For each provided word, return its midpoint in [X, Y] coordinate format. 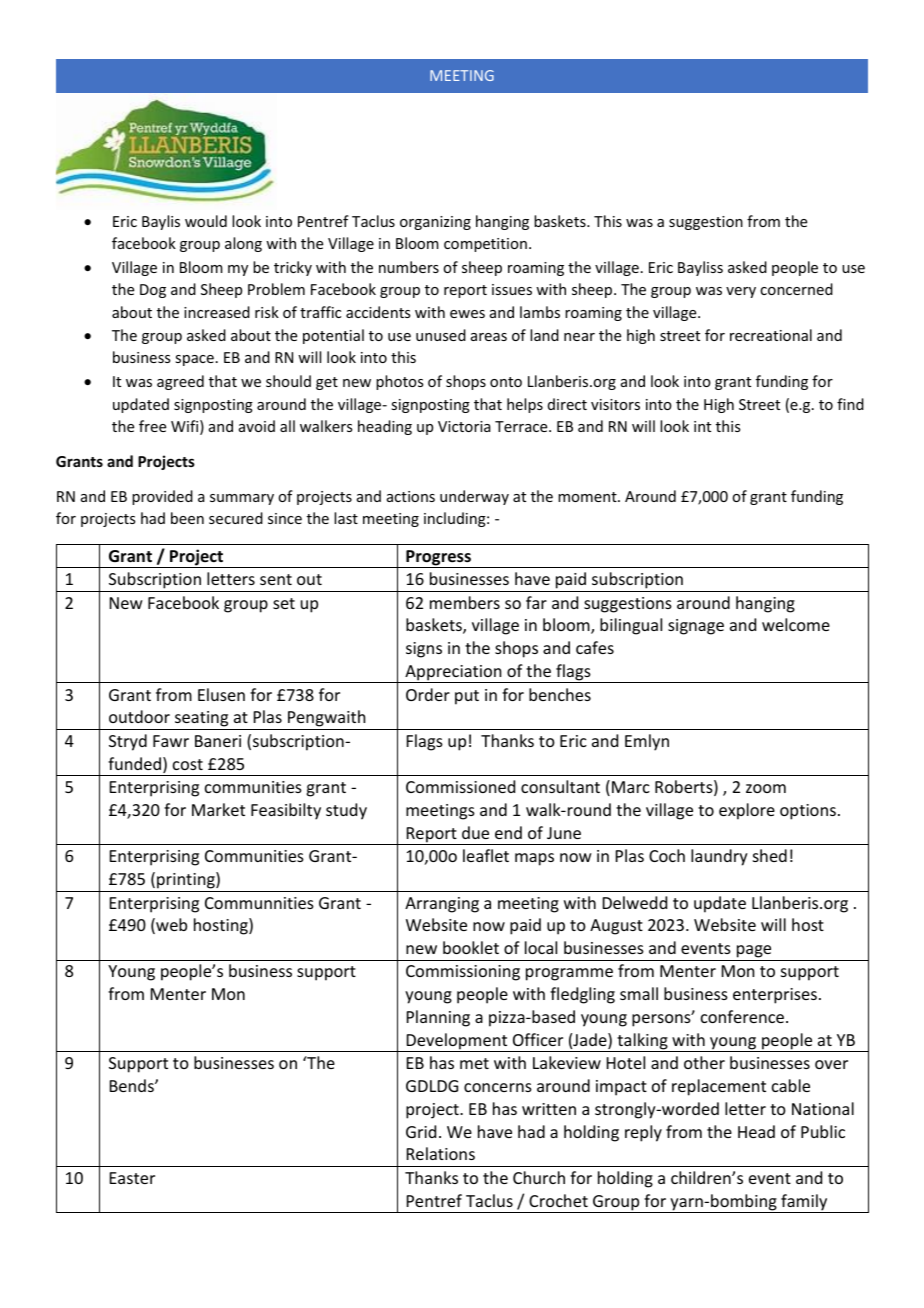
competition [485, 245]
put [467, 697]
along [243, 244]
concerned [796, 289]
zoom [766, 788]
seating [202, 720]
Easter [132, 1178]
